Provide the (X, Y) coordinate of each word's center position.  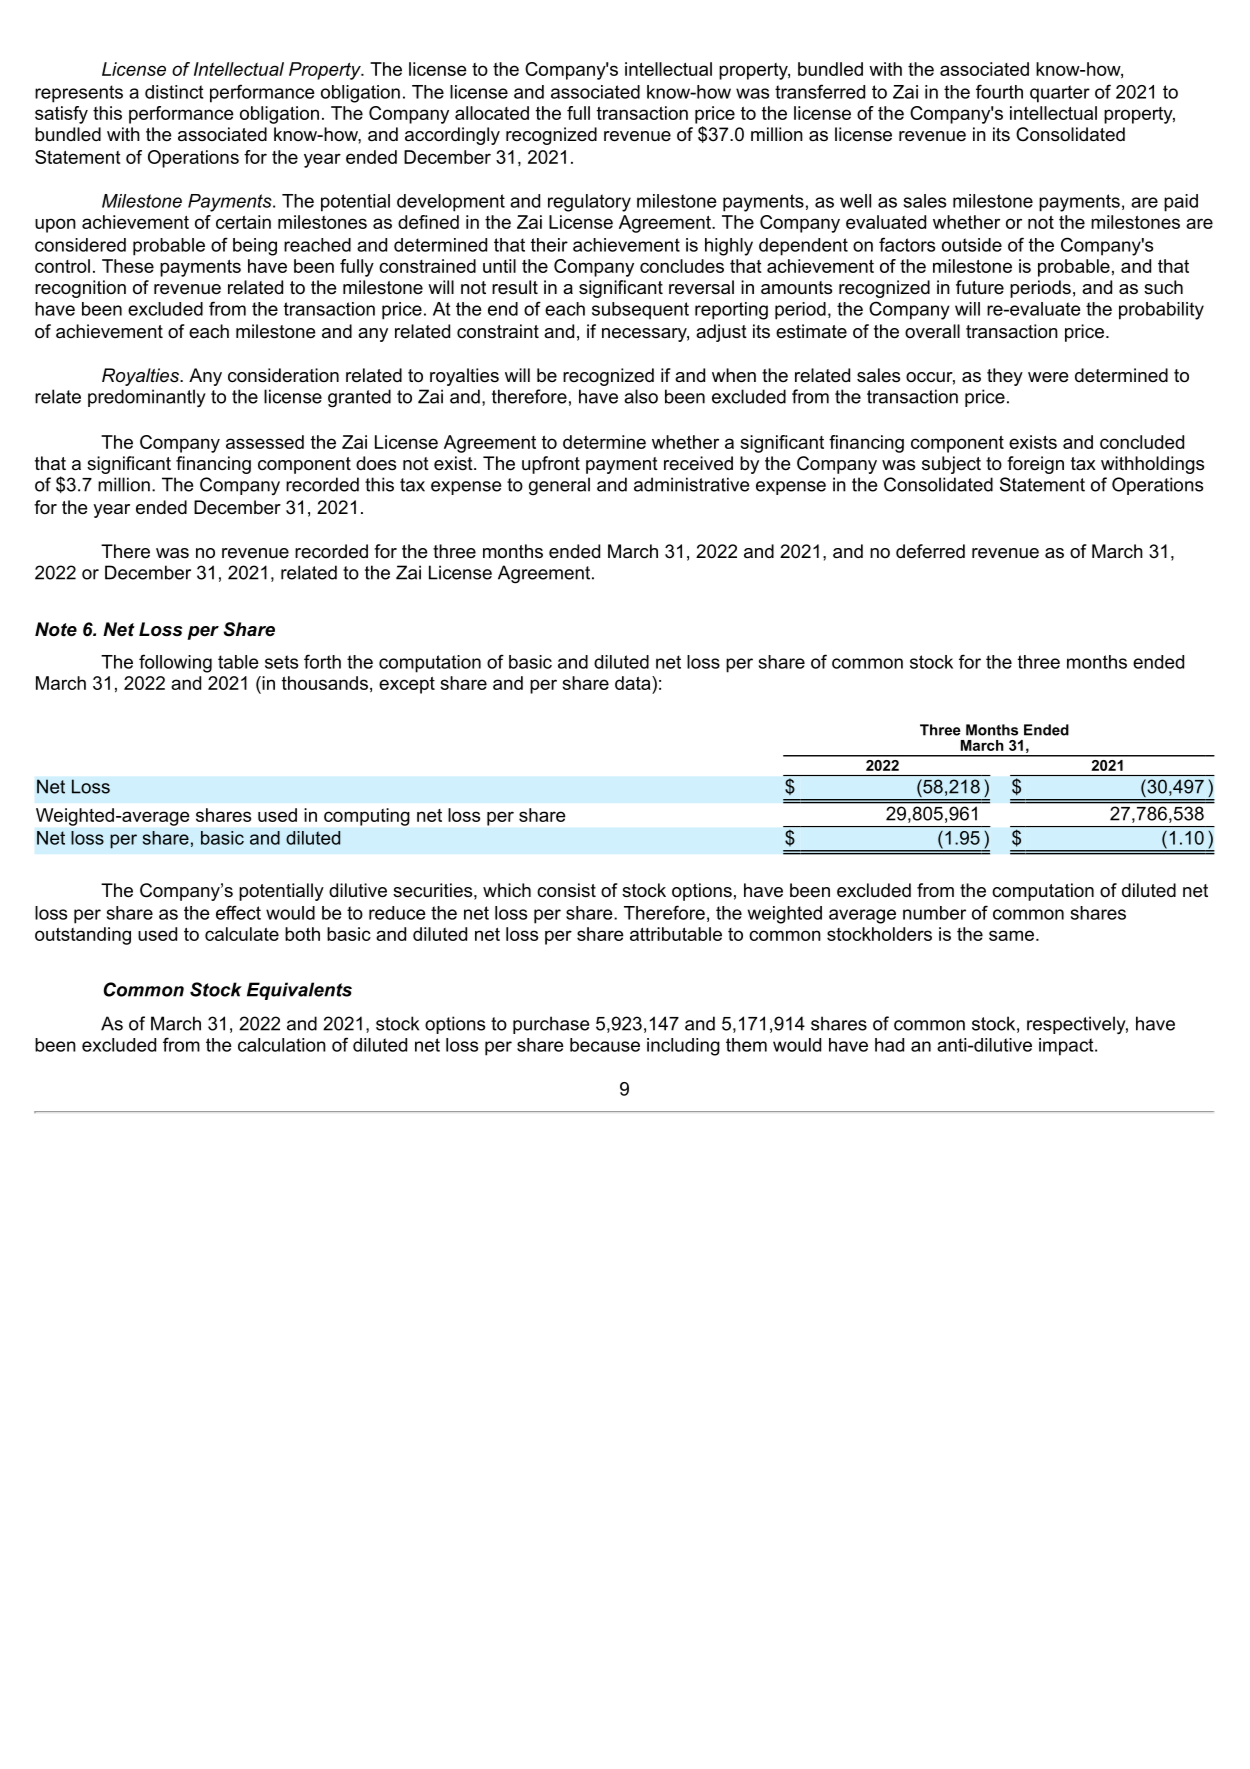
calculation (282, 1045)
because (605, 1045)
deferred (930, 551)
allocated (492, 113)
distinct (174, 92)
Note (56, 629)
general (559, 486)
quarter (1060, 94)
